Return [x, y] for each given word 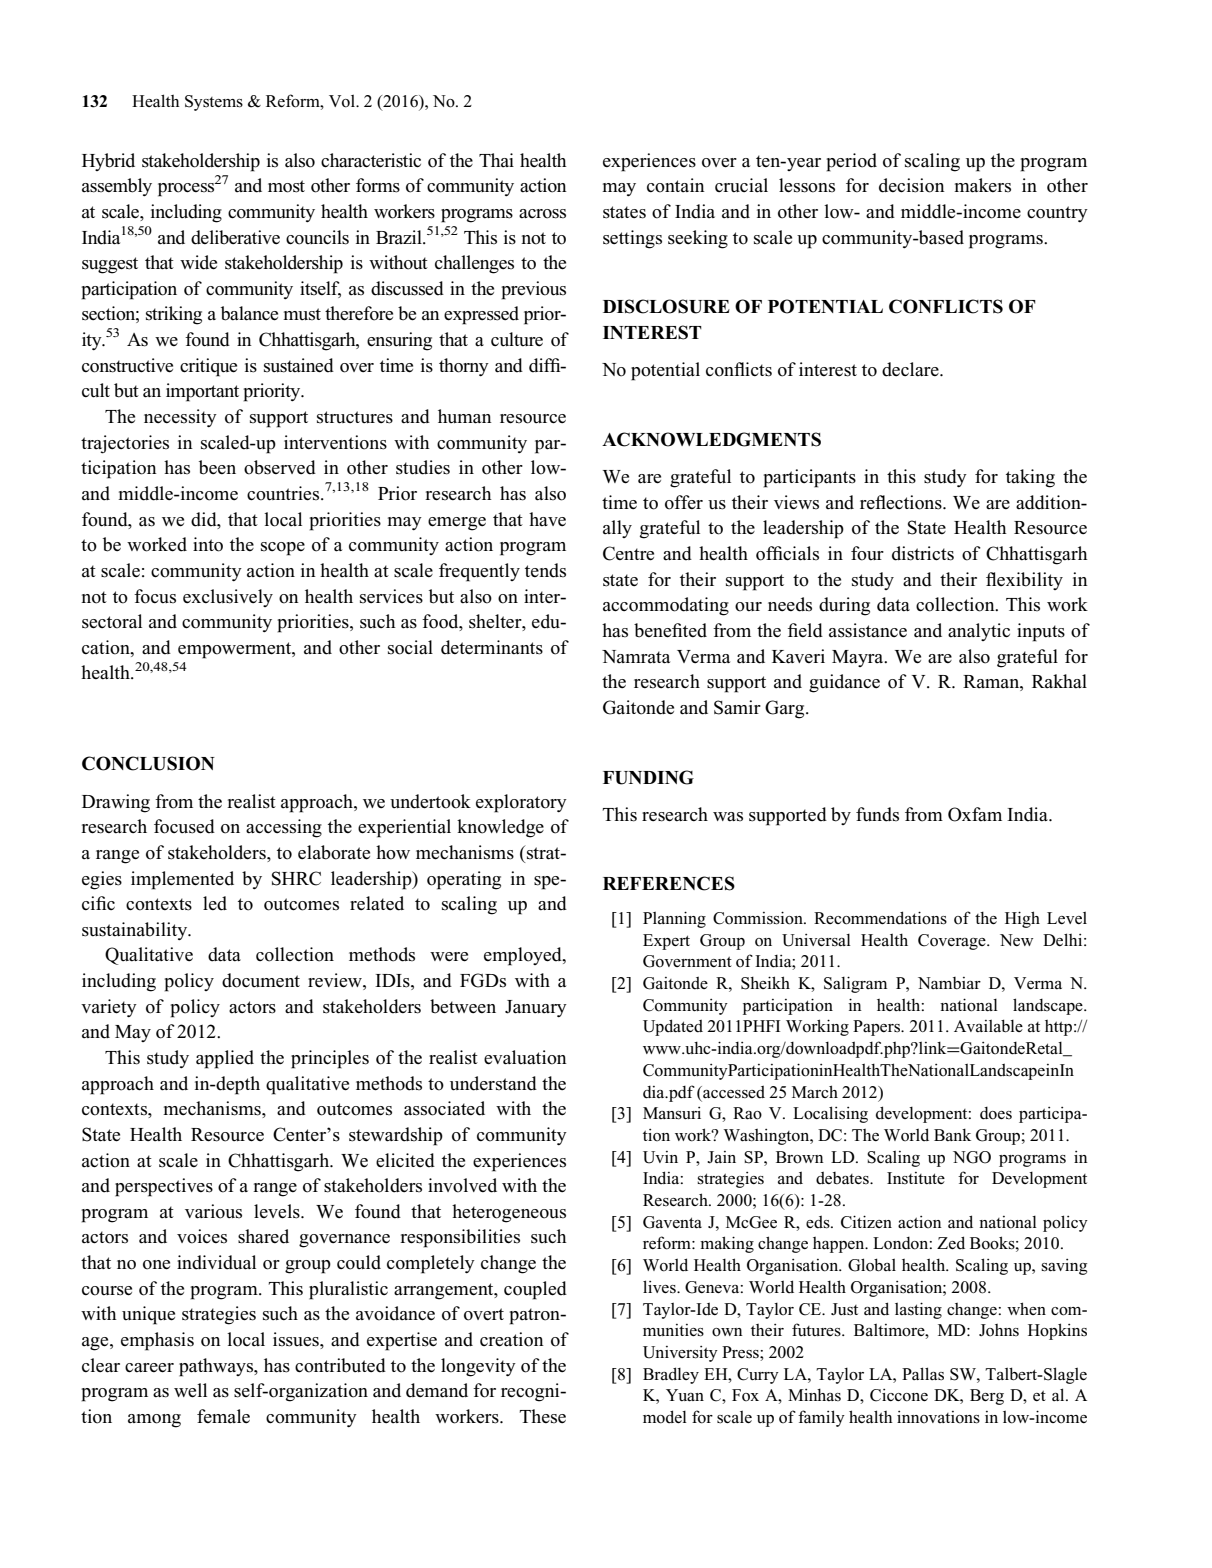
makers [982, 185]
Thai [496, 160]
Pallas [923, 1374]
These [542, 1416]
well [190, 1390]
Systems [214, 103]
